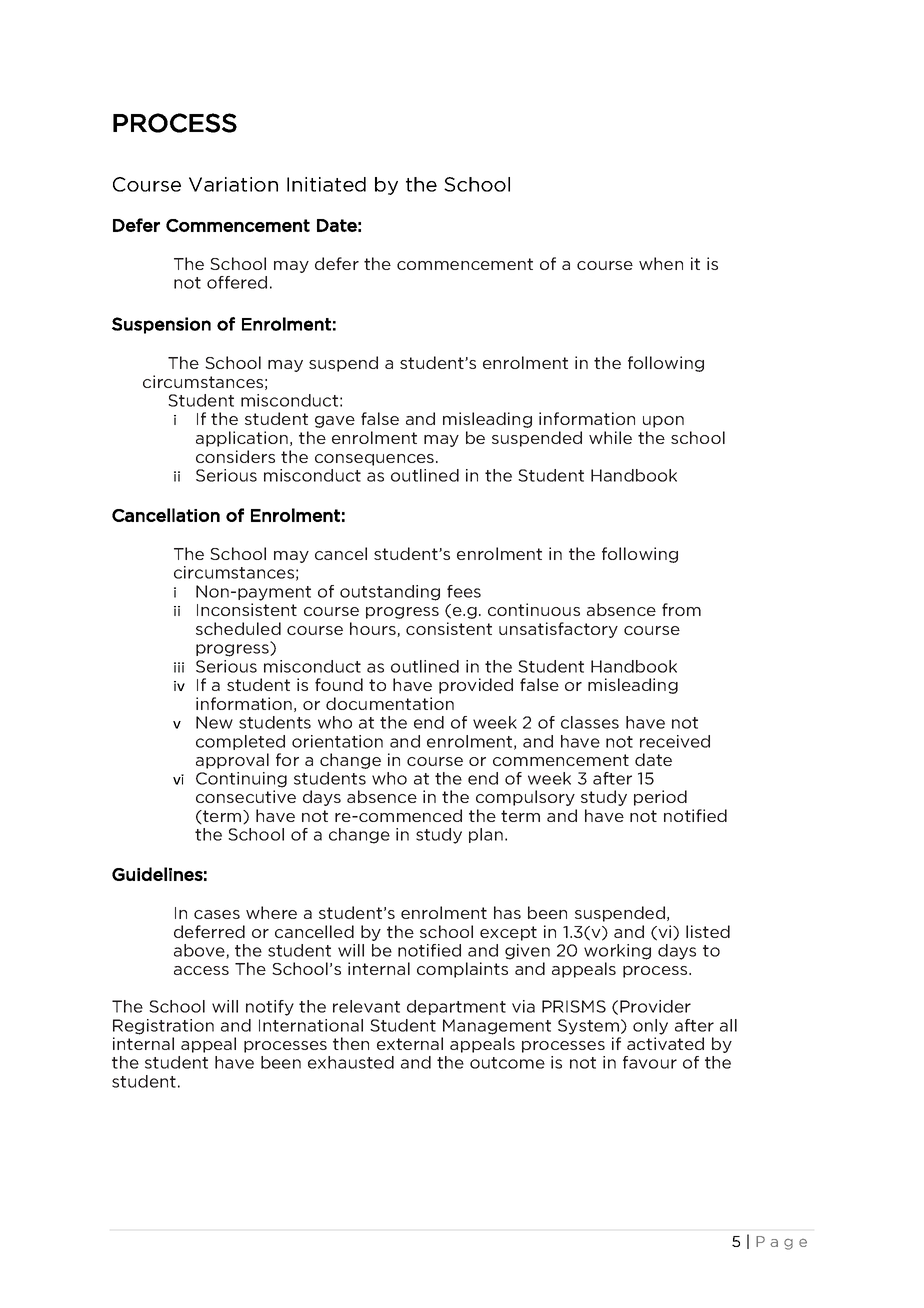 The image size is (924, 1308). Describe the element at coordinates (351, 1062) in the document. I see `exhausted` at that location.
